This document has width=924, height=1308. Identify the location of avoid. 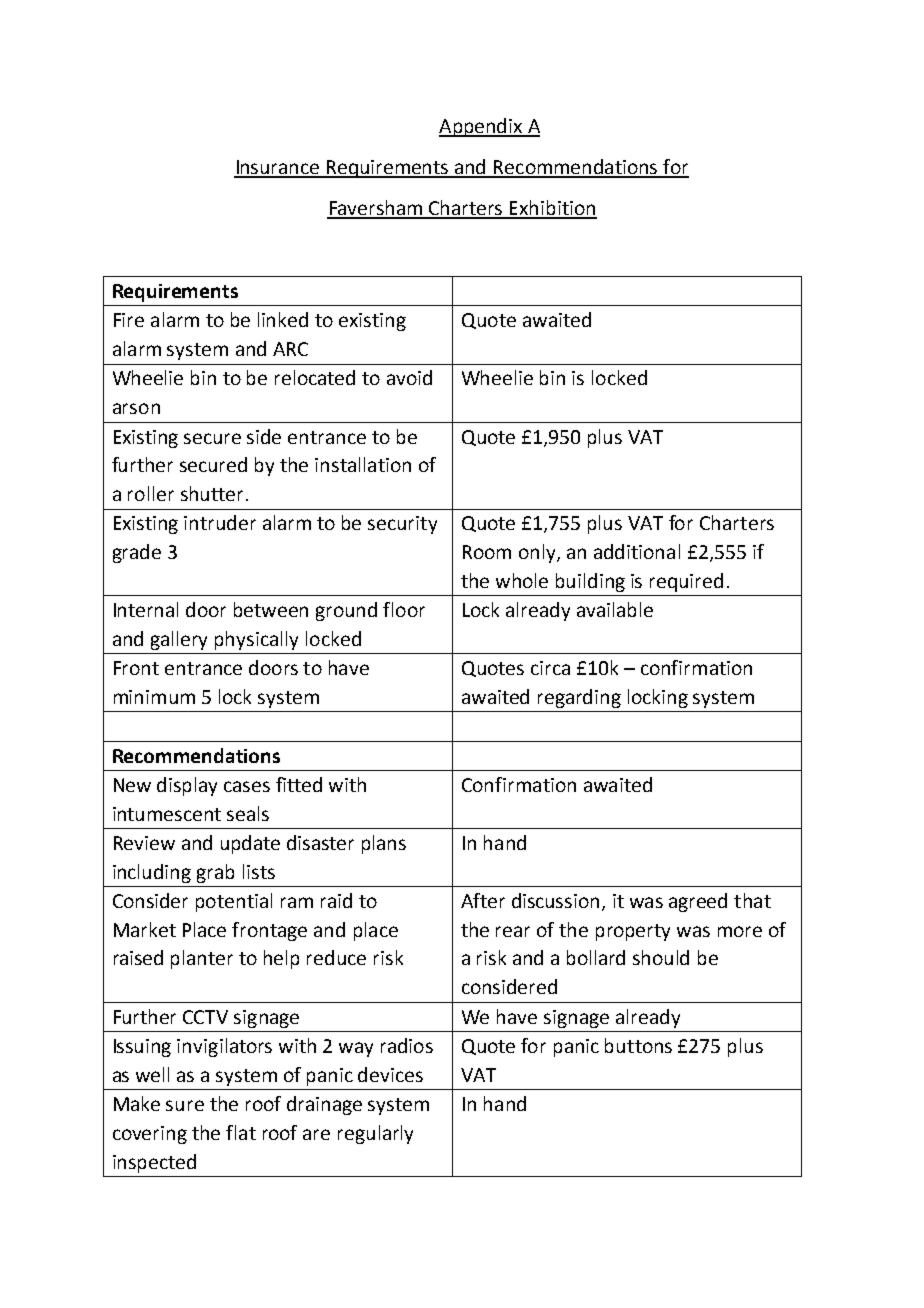
(409, 377).
